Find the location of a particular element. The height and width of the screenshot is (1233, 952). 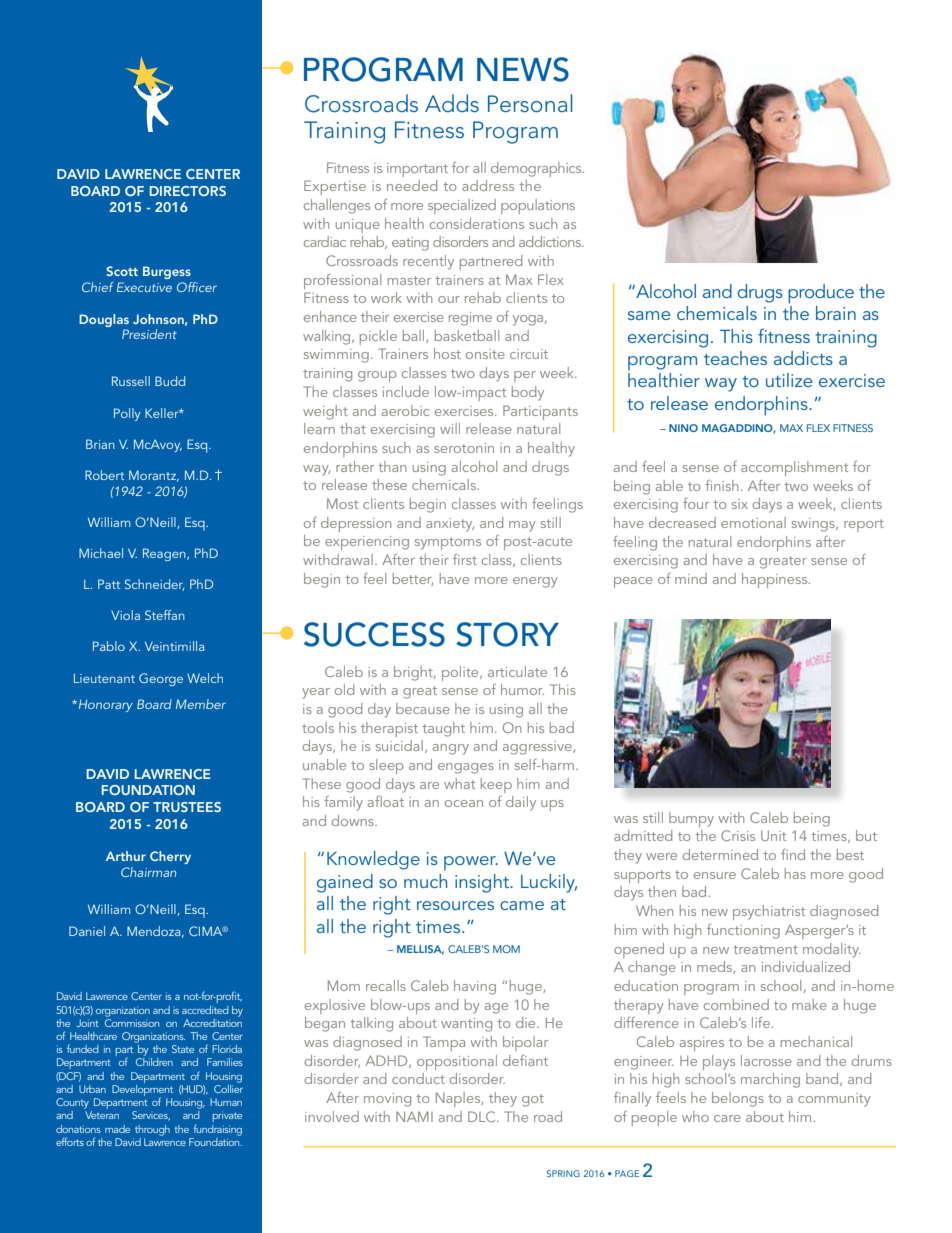

through is located at coordinates (152, 1130).
